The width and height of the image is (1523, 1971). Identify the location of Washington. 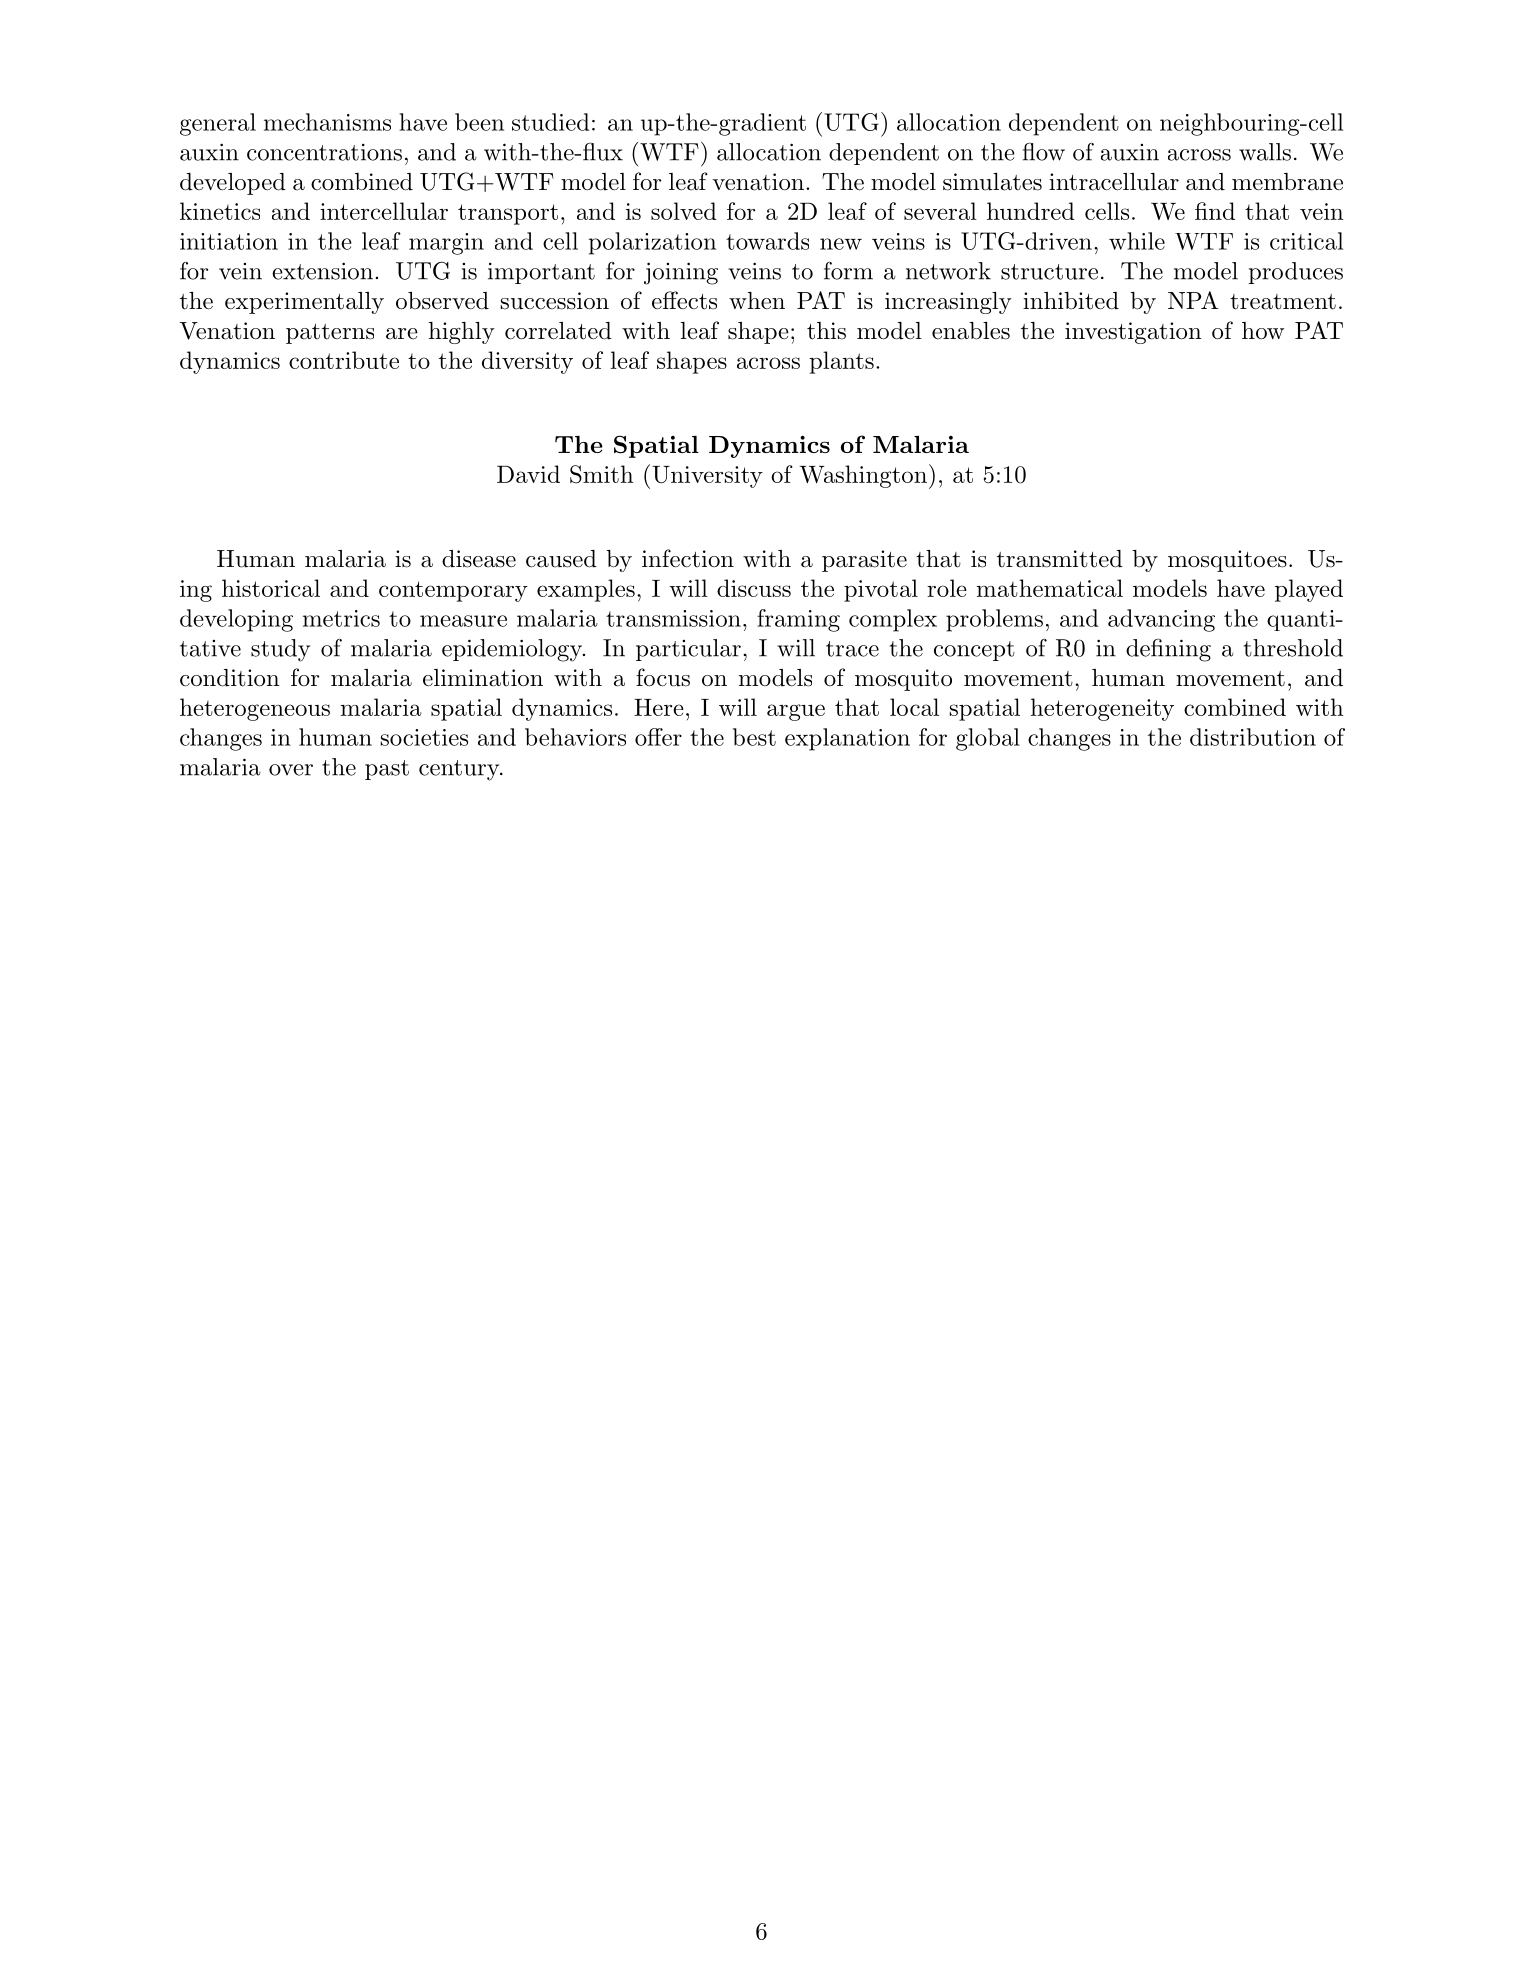
(863, 476).
